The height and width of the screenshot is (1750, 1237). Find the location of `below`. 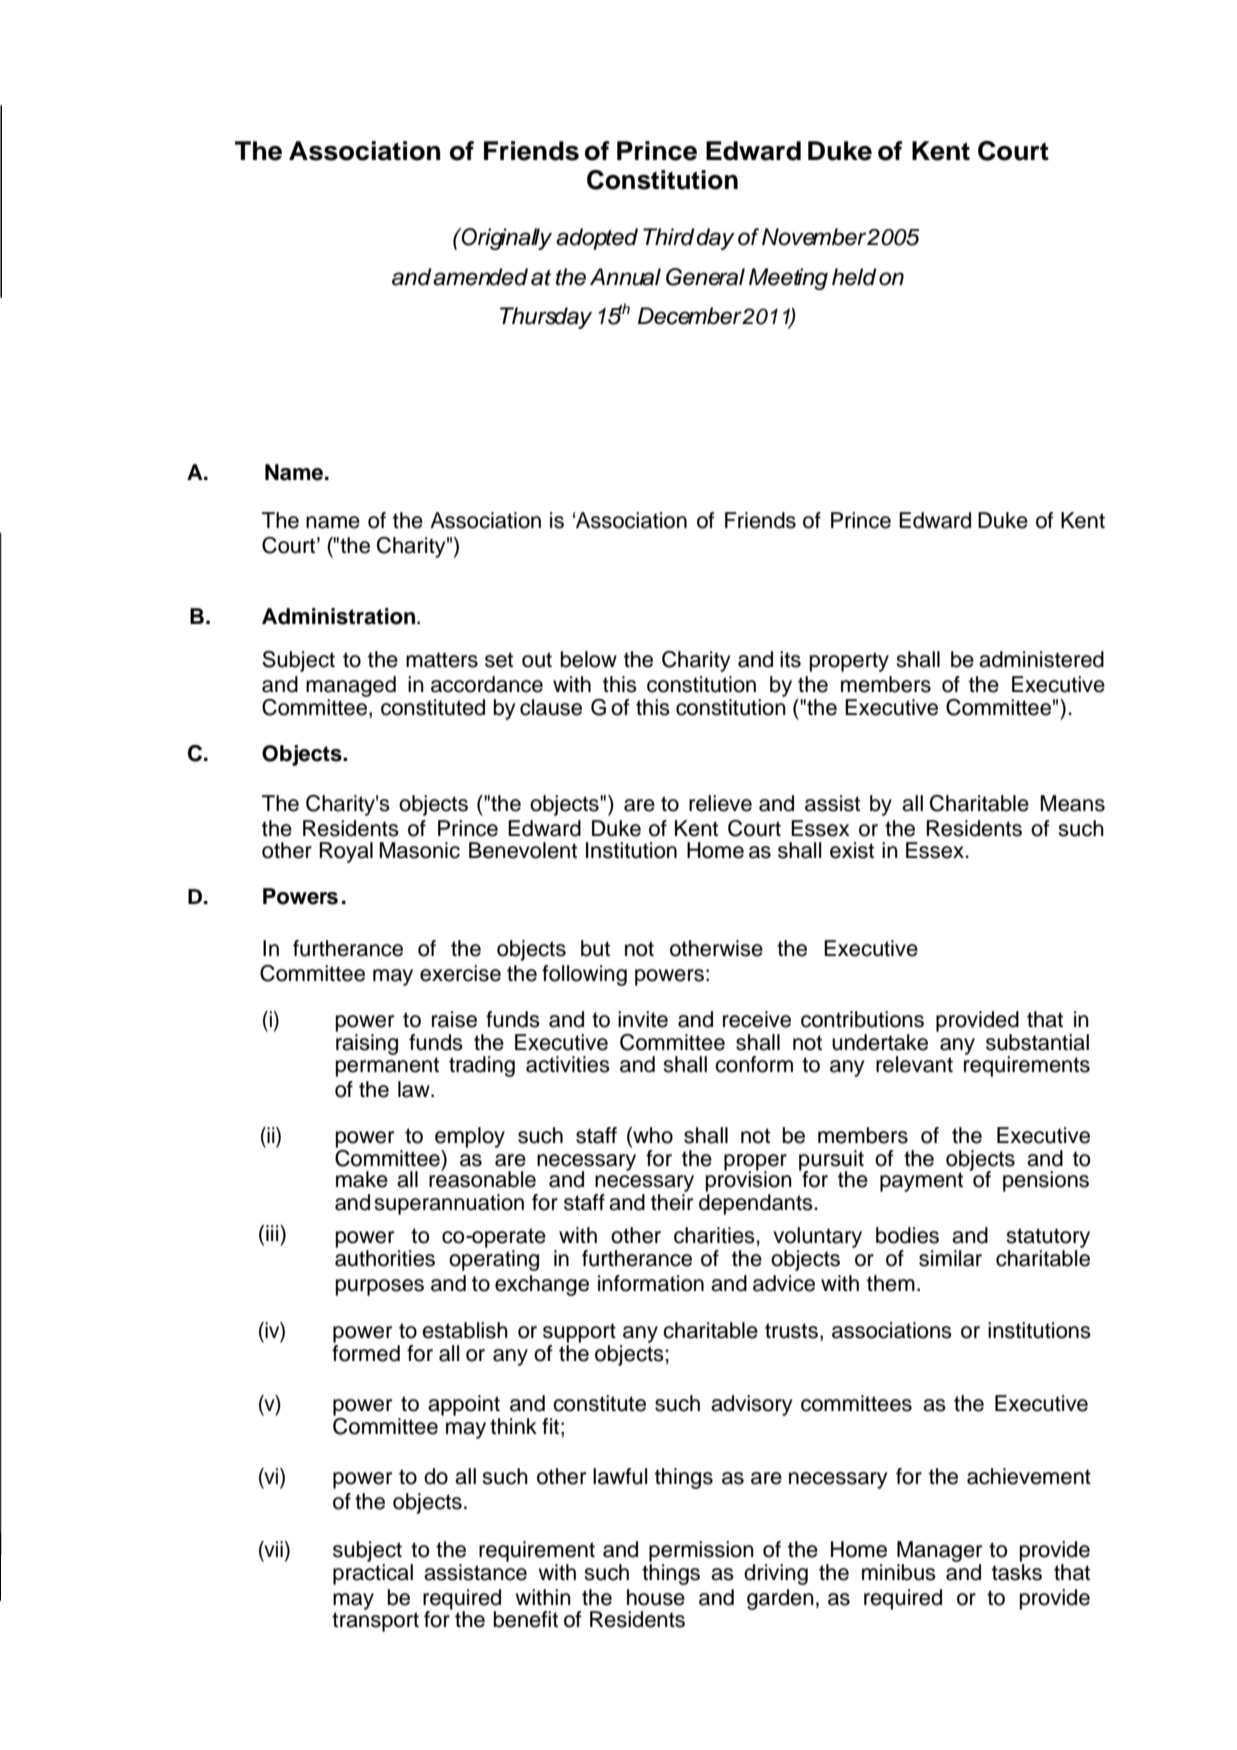

below is located at coordinates (589, 659).
